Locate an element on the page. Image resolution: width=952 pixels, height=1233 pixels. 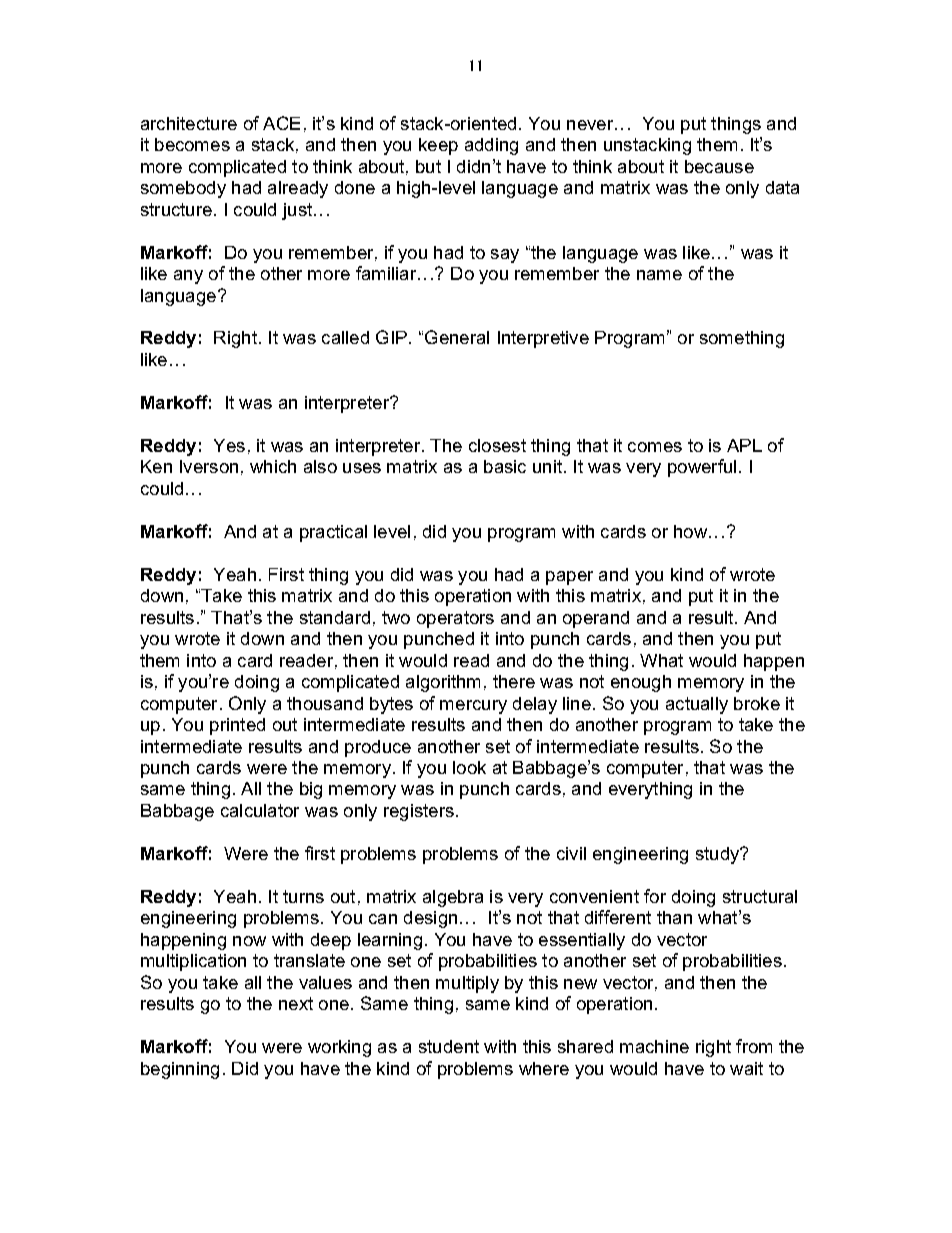
operators is located at coordinates (455, 619).
